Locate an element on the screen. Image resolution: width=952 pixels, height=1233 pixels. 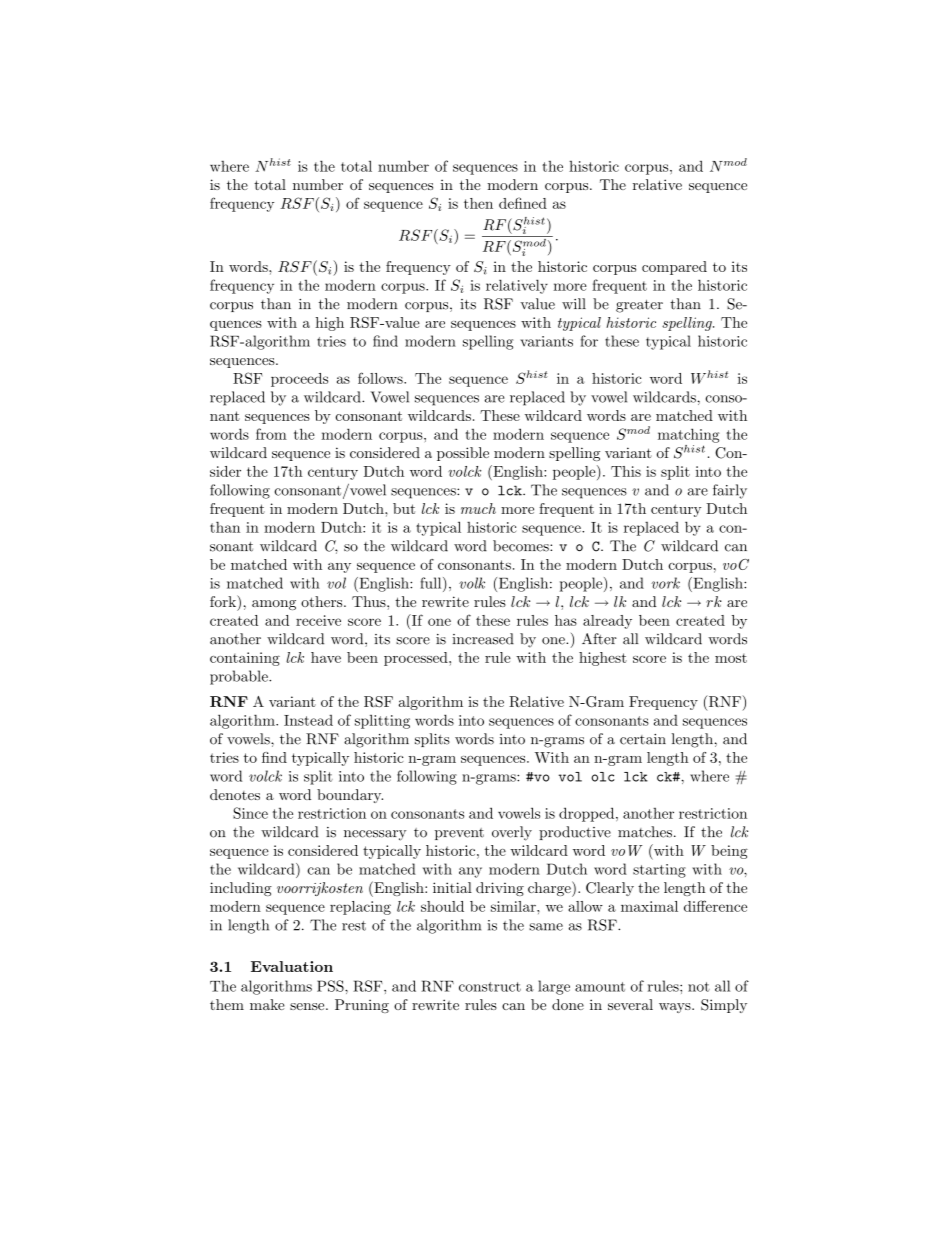
Since is located at coordinates (250, 813).
